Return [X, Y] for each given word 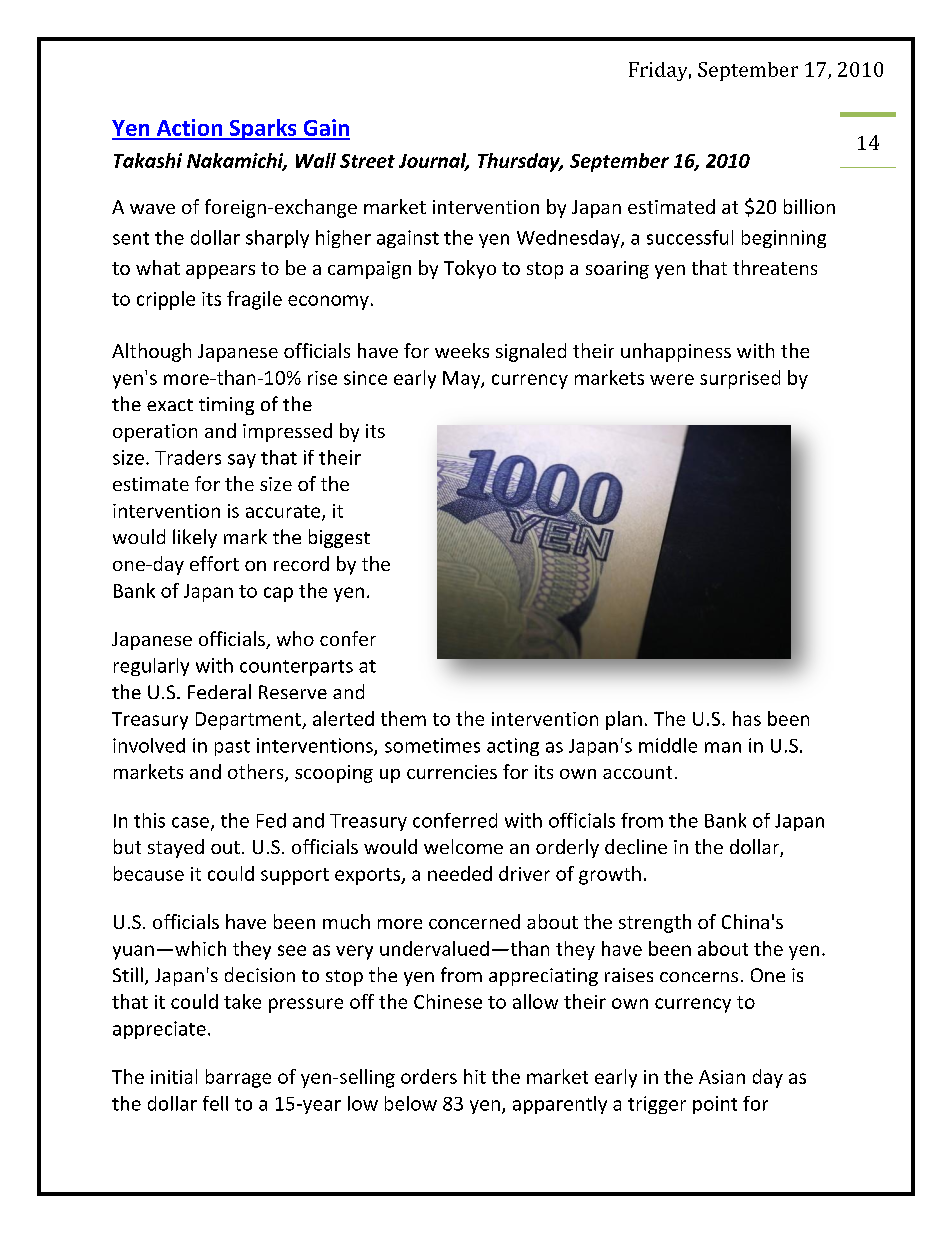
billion [809, 206]
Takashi [148, 160]
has [747, 718]
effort [214, 563]
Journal [434, 161]
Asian [722, 1077]
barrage [238, 1078]
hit [475, 1076]
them [403, 718]
